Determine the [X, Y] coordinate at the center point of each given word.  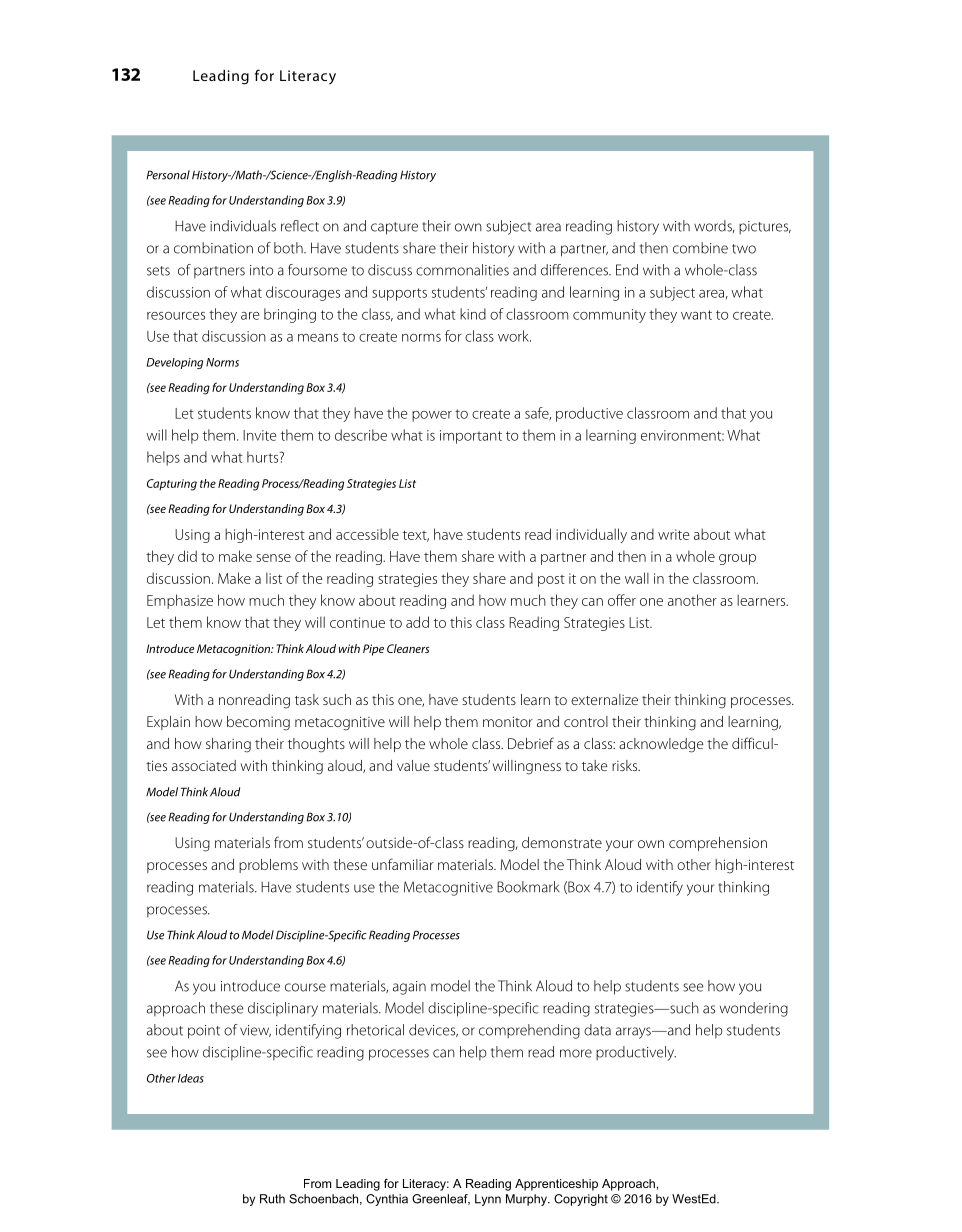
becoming [258, 723]
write [673, 534]
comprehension [718, 844]
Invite [259, 435]
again [409, 988]
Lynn [488, 1200]
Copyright [581, 1200]
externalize [604, 699]
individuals [243, 226]
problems [268, 866]
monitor [508, 721]
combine [700, 248]
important [471, 437]
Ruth [272, 1199]
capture [394, 228]
